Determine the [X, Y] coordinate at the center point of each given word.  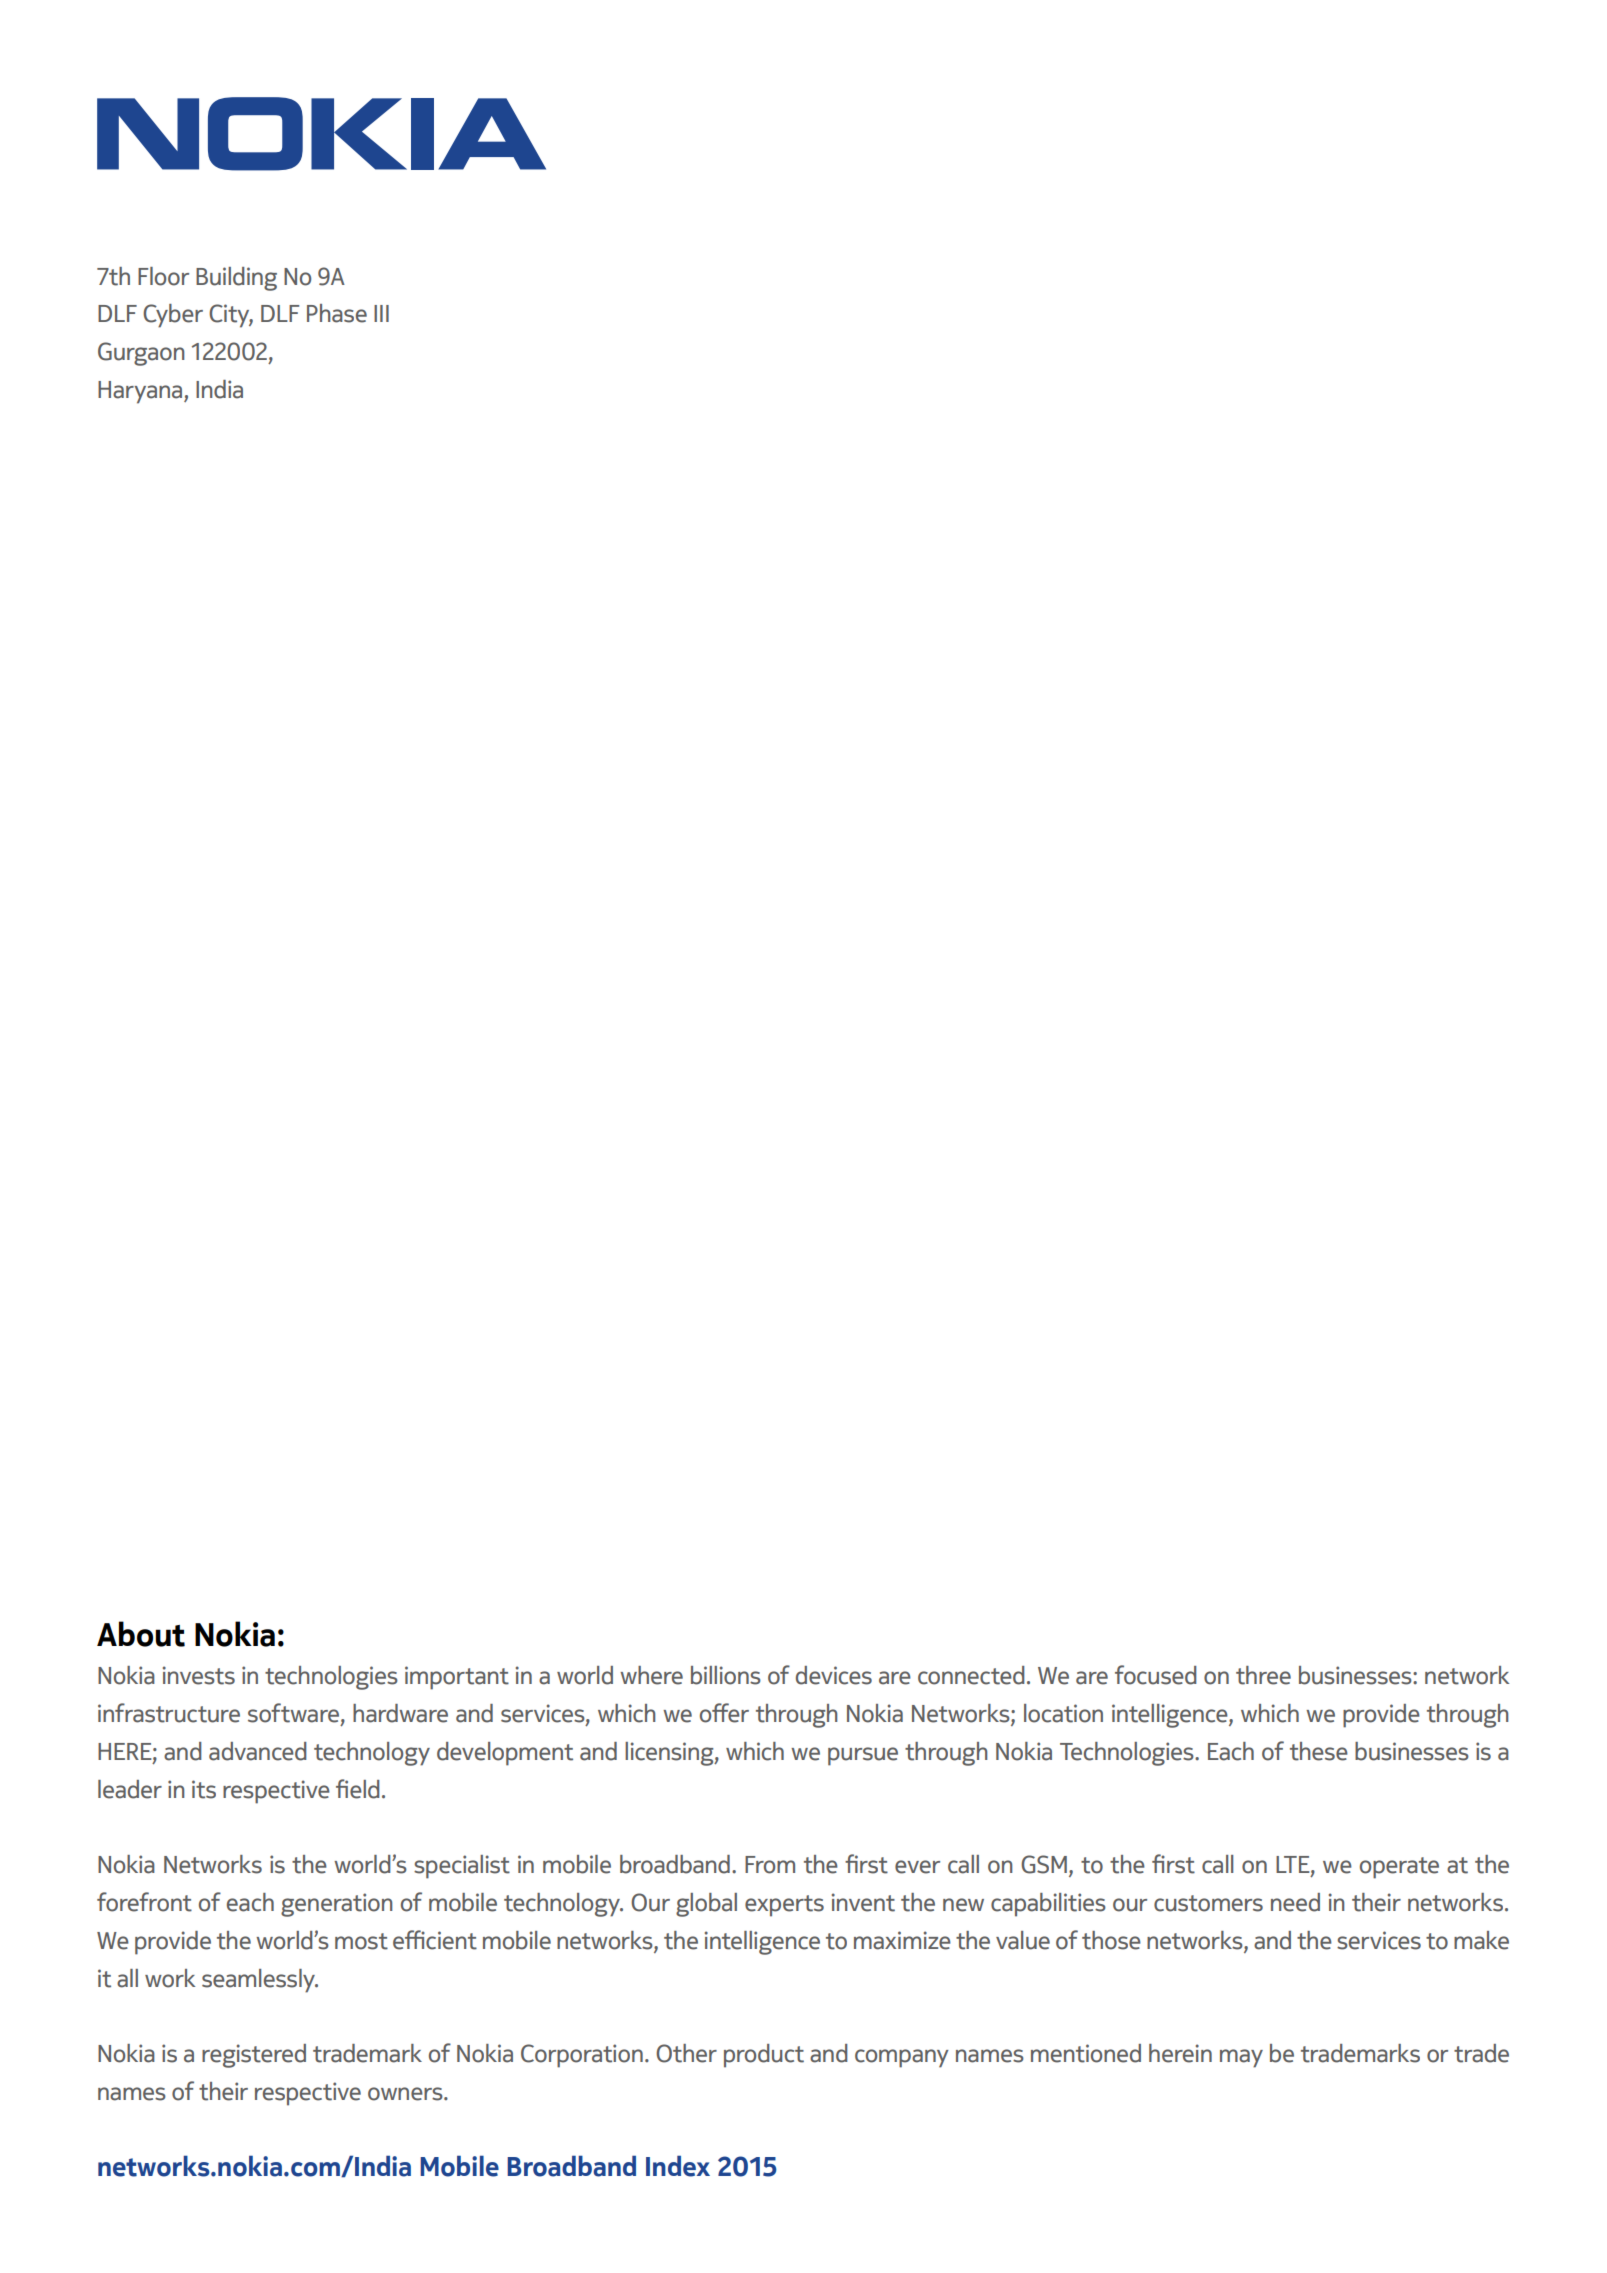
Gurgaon [141, 354]
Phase [337, 313]
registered [254, 2056]
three [1263, 1675]
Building [236, 279]
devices [834, 1675]
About [141, 1634]
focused [1156, 1675]
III [381, 313]
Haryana [141, 392]
